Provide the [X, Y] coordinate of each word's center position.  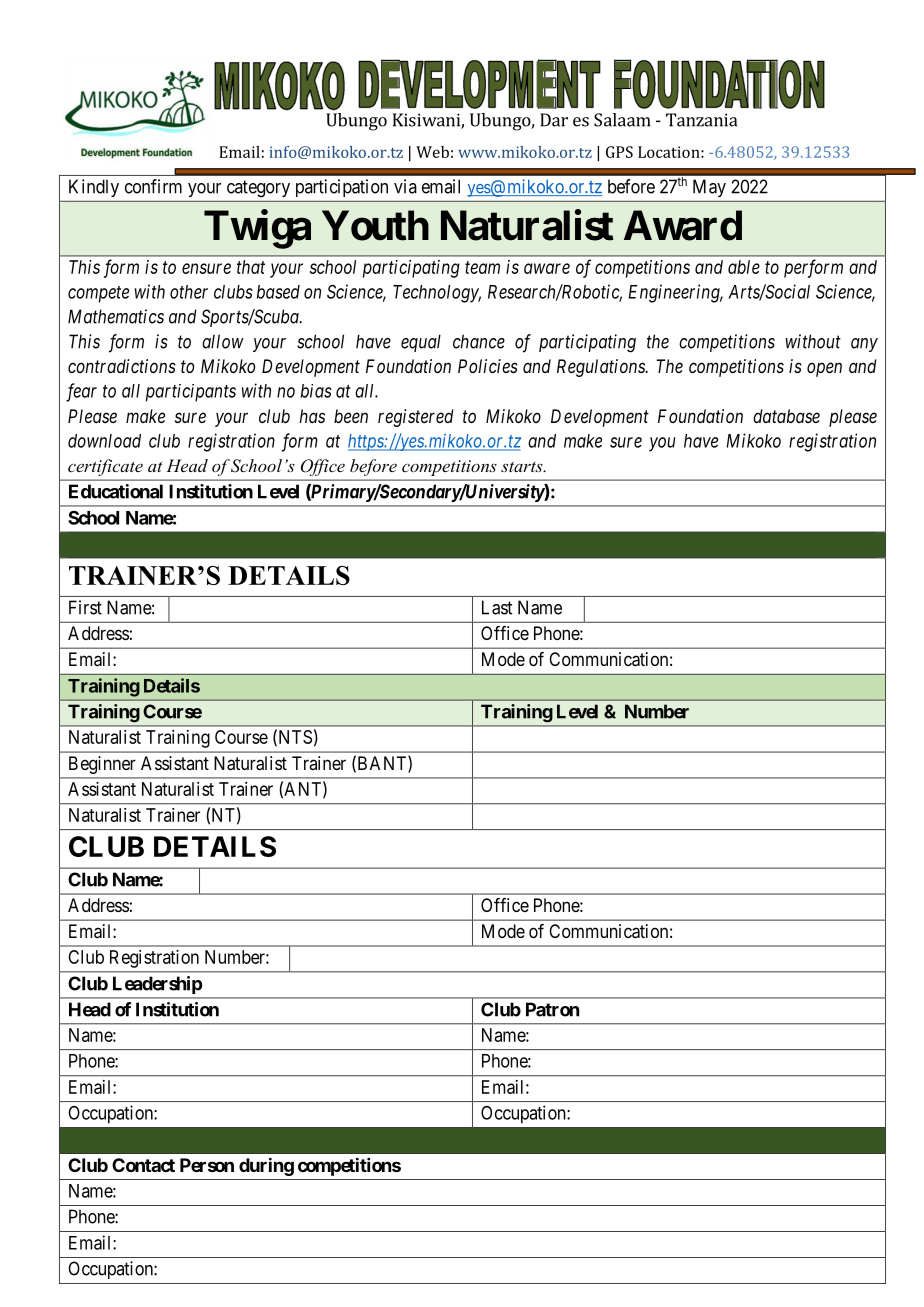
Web [432, 152]
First [85, 607]
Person [207, 1165]
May [709, 188]
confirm [153, 186]
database [786, 416]
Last [497, 607]
